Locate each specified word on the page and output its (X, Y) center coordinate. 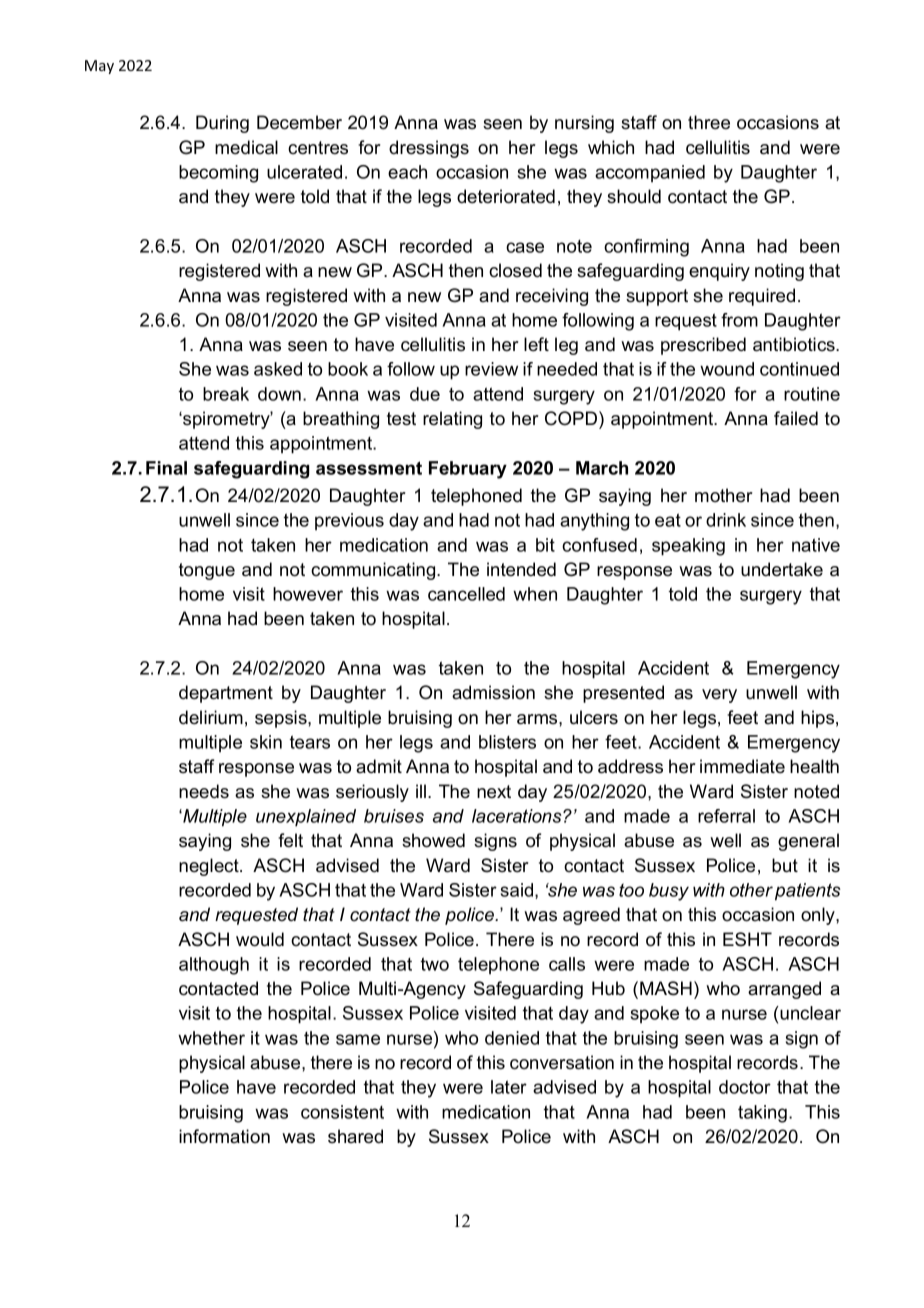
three (709, 122)
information (224, 1136)
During (222, 124)
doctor (745, 1087)
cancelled (466, 594)
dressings (429, 149)
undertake (782, 569)
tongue (207, 571)
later (509, 1087)
